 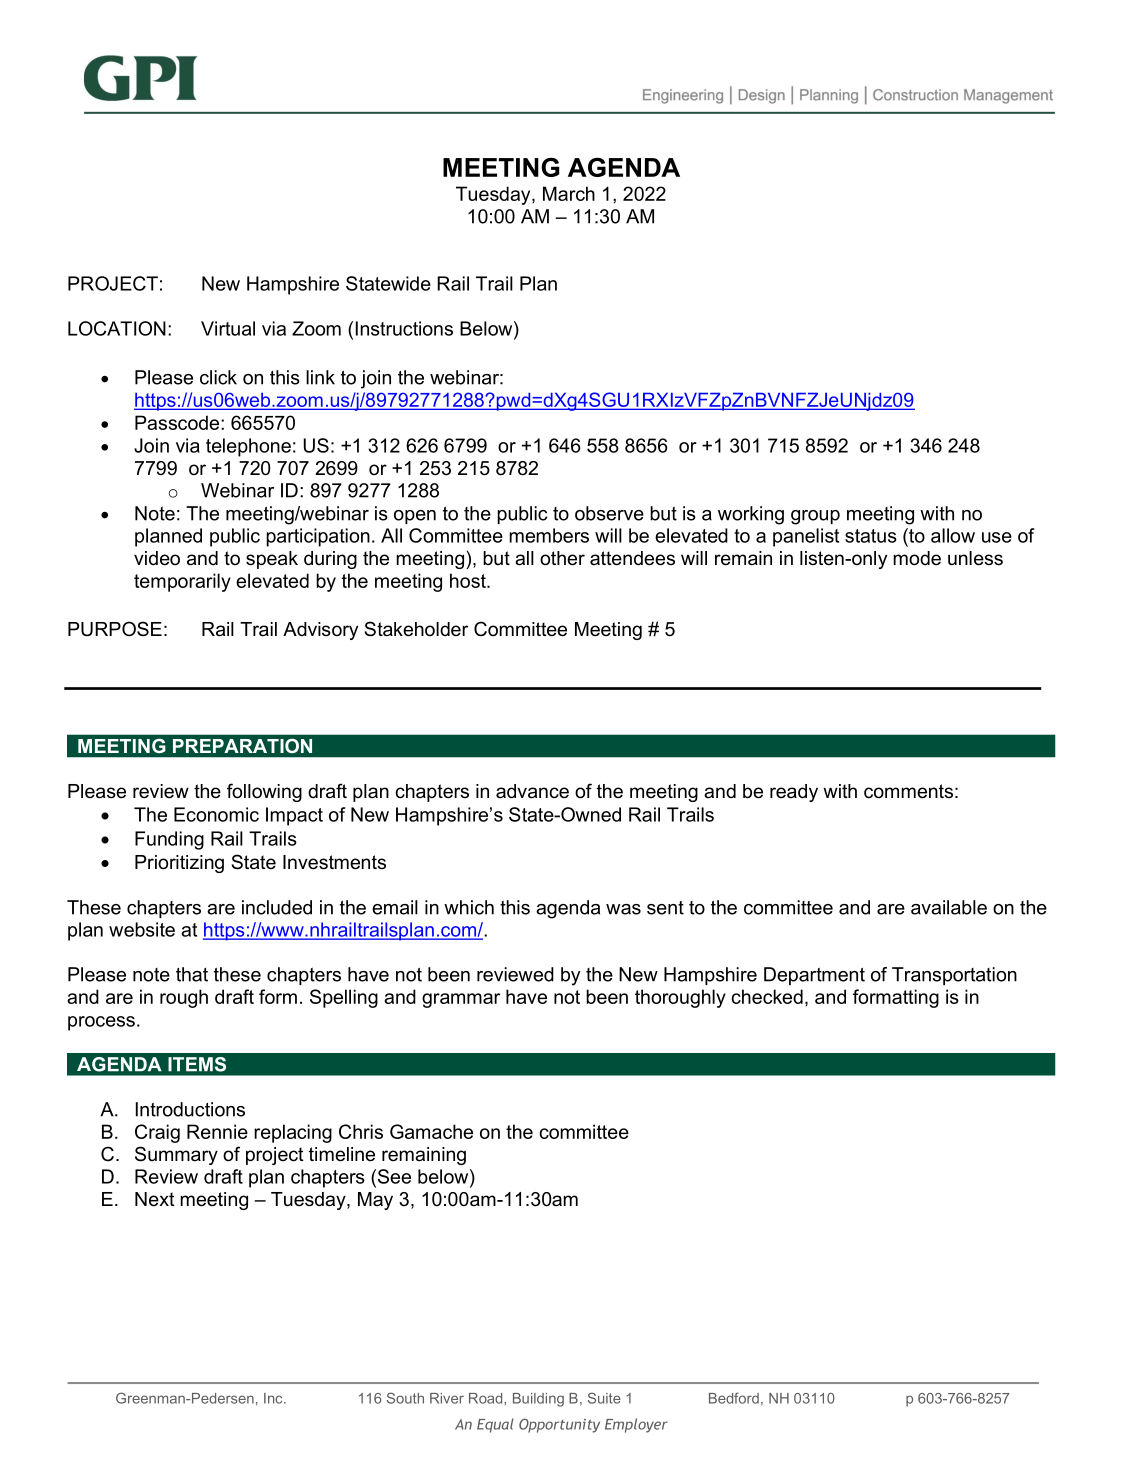 What do you see at coordinates (954, 976) in the screenshot?
I see `Transportation` at bounding box center [954, 976].
